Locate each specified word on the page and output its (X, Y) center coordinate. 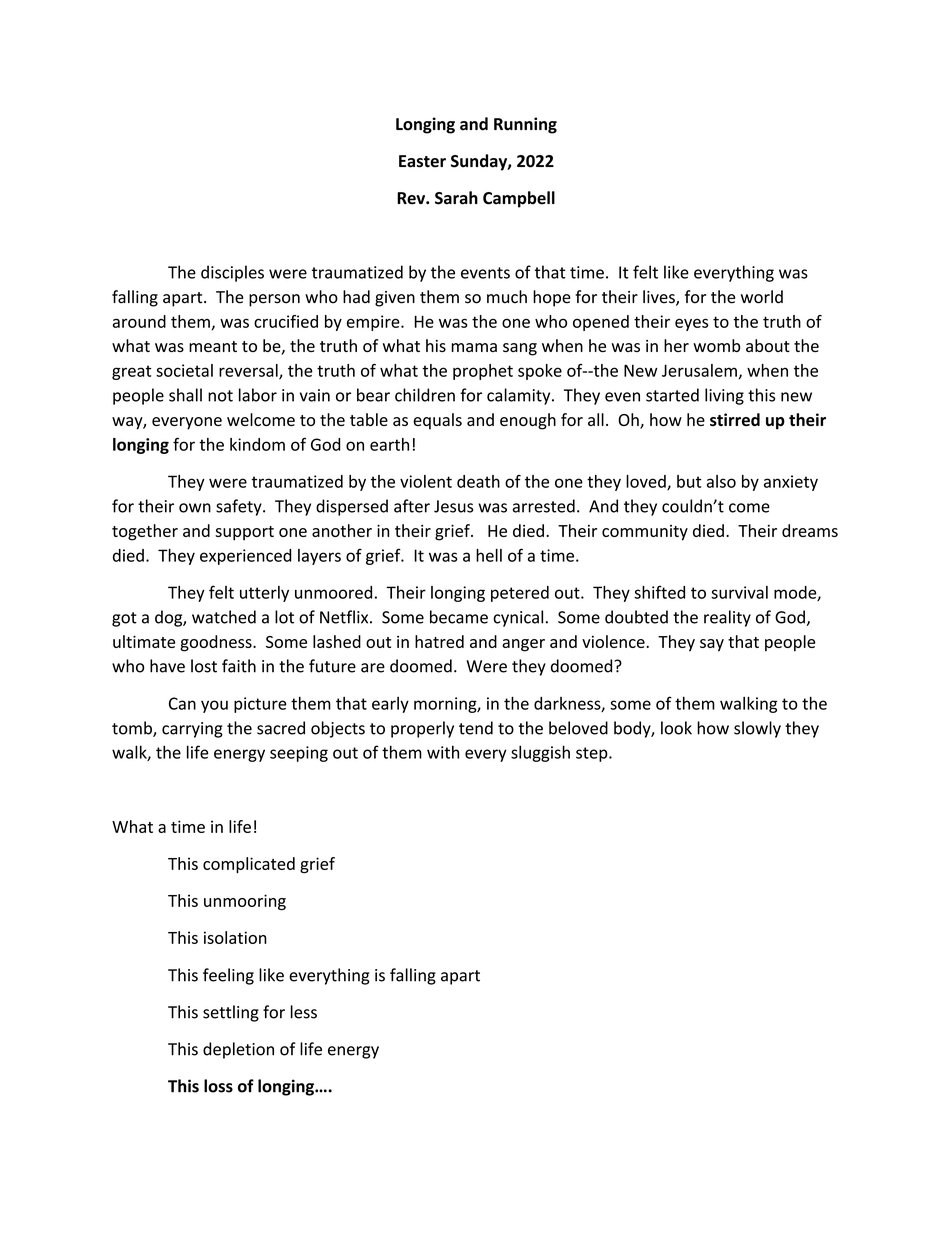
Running (525, 125)
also (721, 481)
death (478, 481)
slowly (757, 729)
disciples (232, 273)
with (443, 752)
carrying (192, 730)
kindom (257, 444)
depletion (238, 1050)
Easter (422, 161)
